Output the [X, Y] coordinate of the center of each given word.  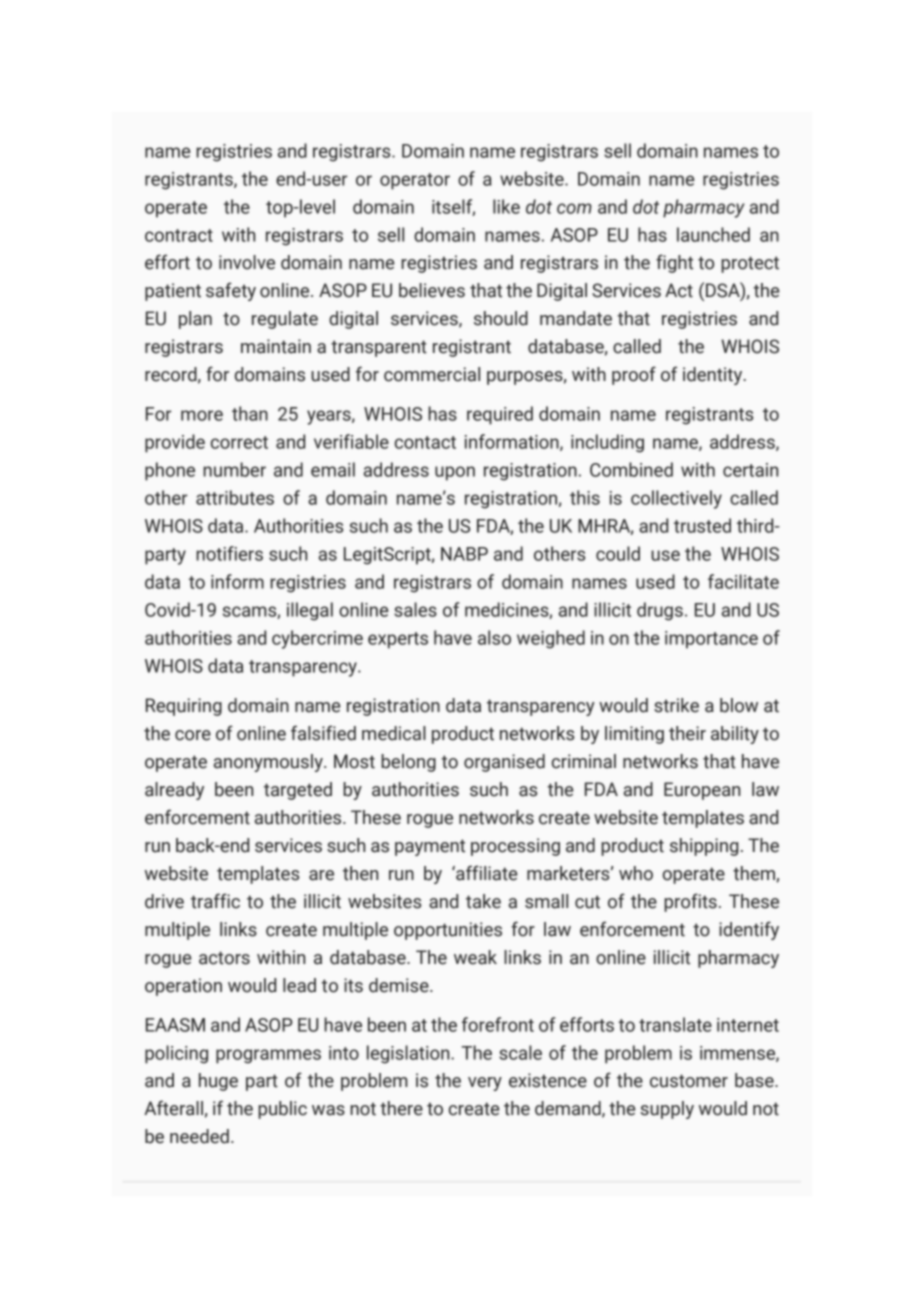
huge [218, 1082]
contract [179, 235]
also [494, 637]
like [506, 206]
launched [713, 234]
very [485, 1084]
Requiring [184, 707]
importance [711, 640]
